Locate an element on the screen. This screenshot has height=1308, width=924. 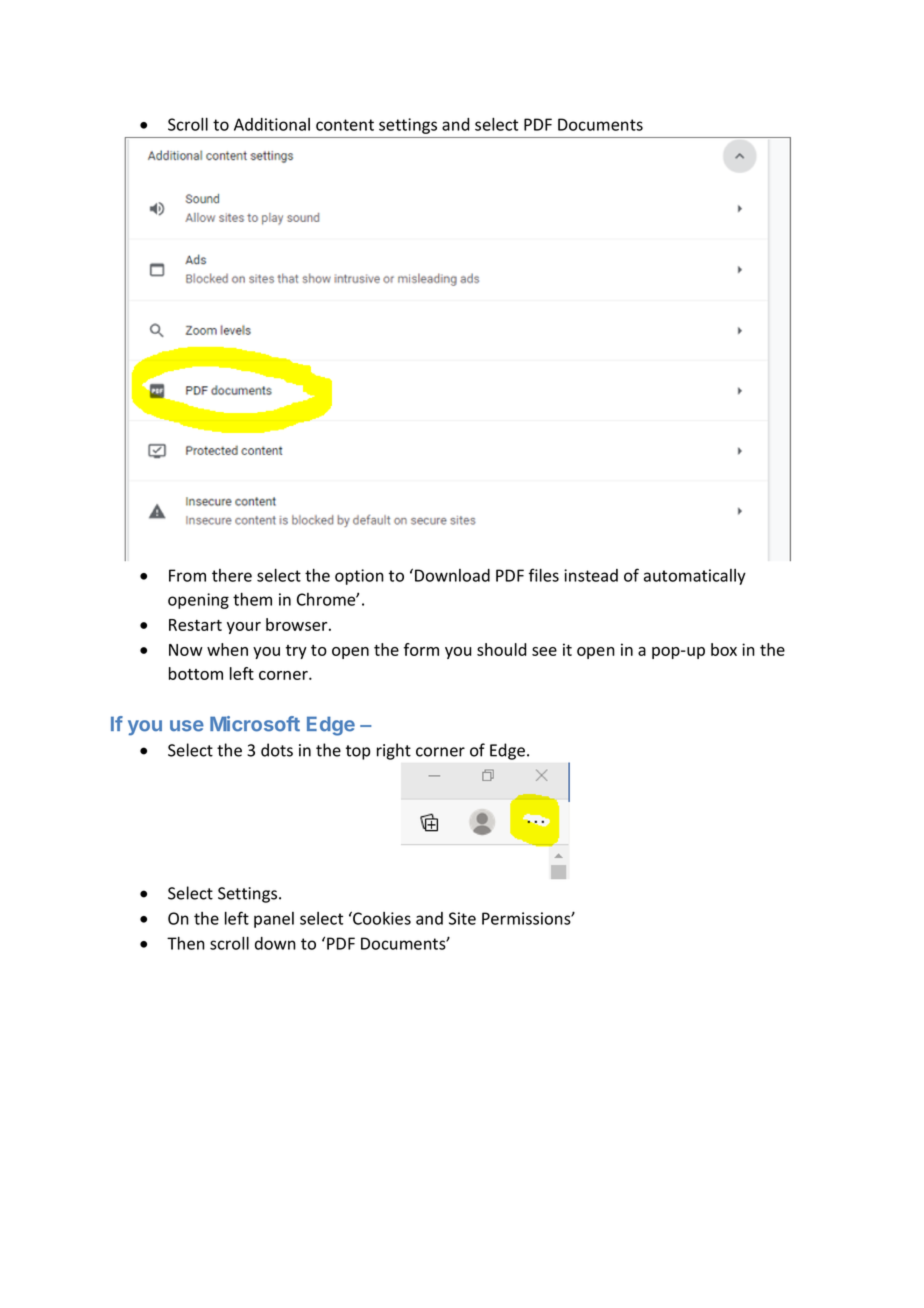
automatically is located at coordinates (695, 577).
